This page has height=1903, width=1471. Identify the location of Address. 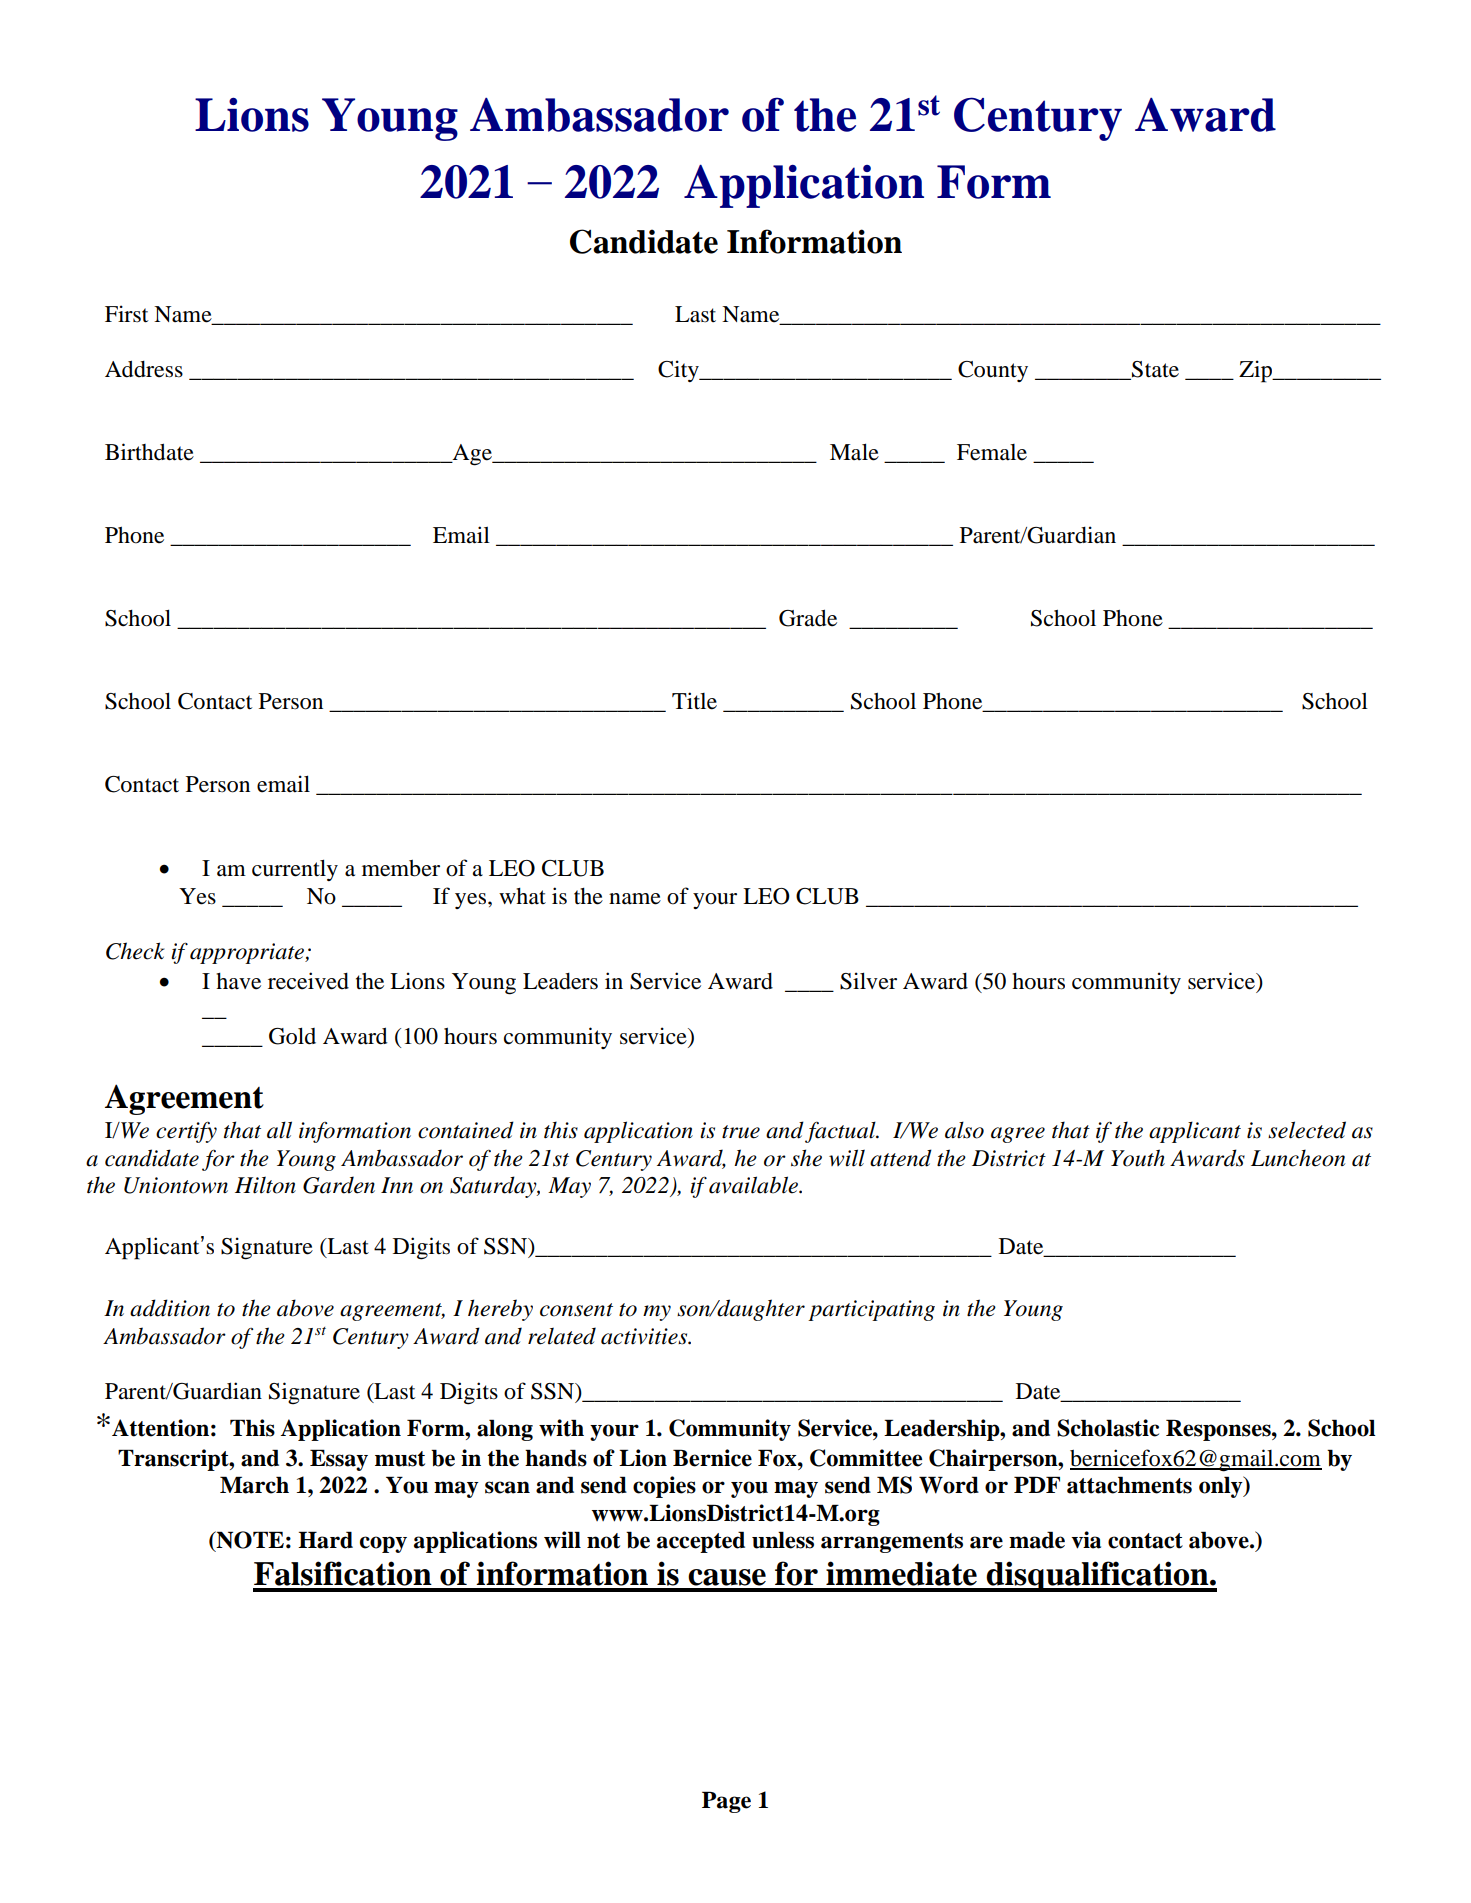
(144, 369).
